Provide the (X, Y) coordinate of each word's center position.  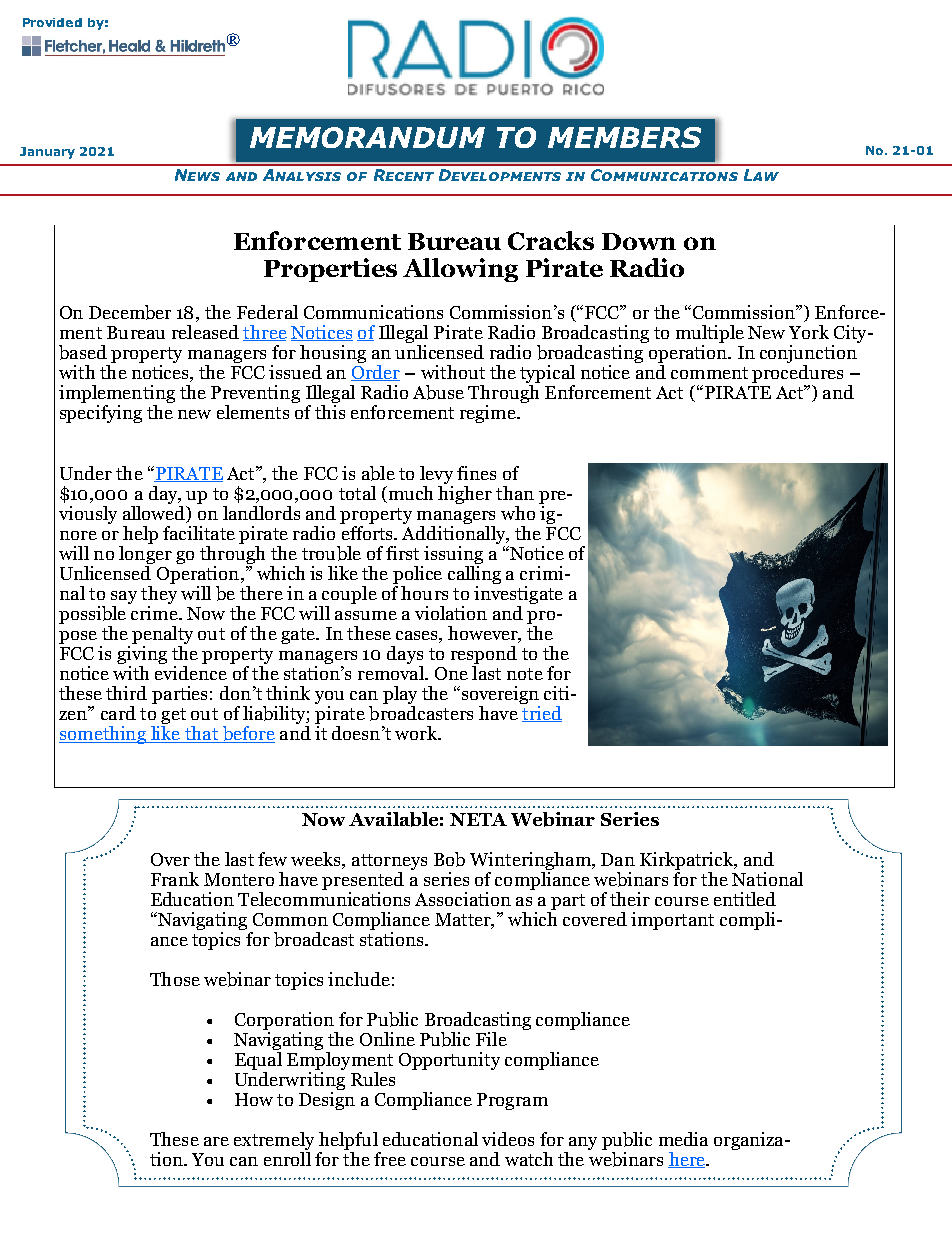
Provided (52, 22)
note (525, 674)
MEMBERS (624, 137)
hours (424, 593)
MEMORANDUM (367, 137)
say (124, 599)
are (216, 1141)
